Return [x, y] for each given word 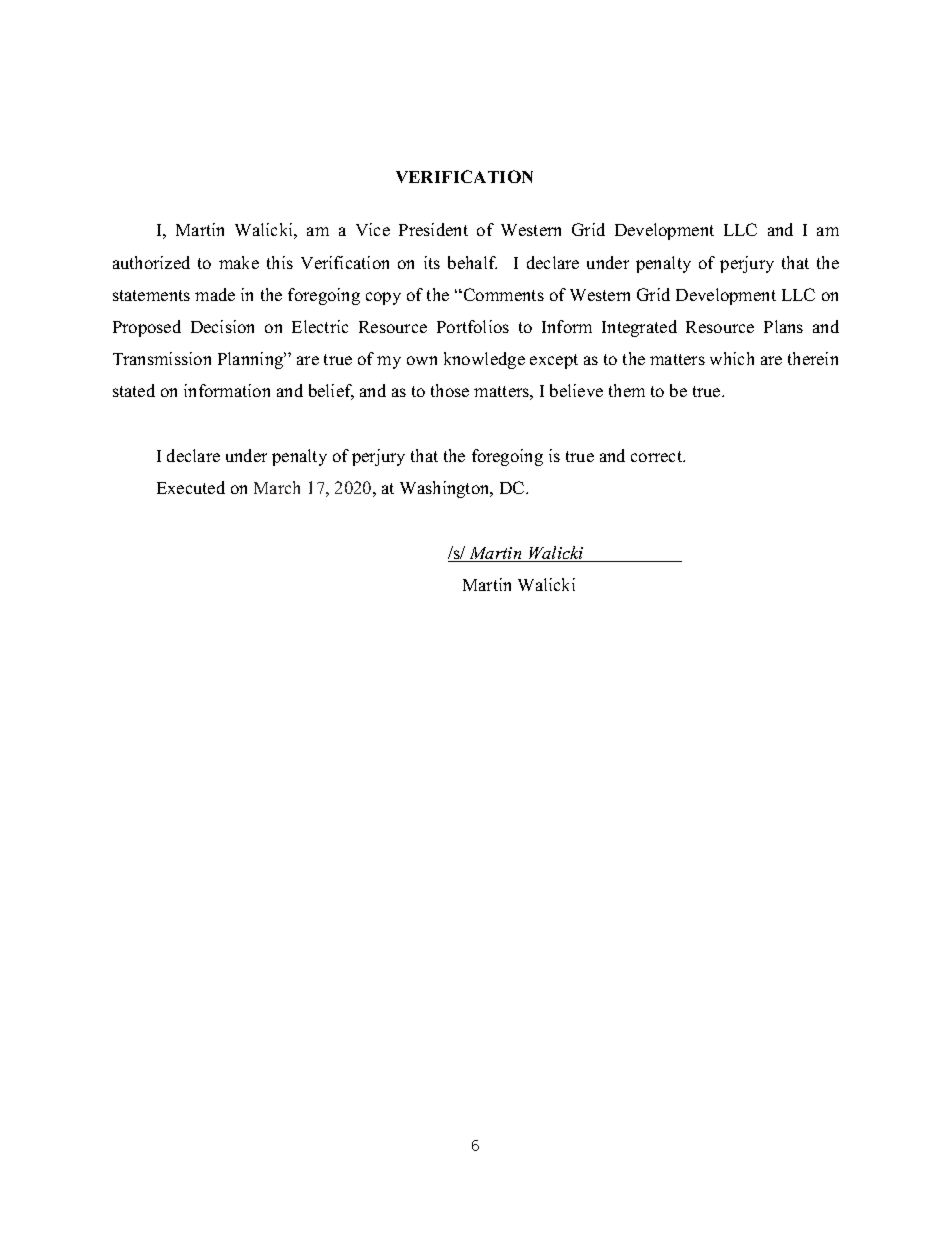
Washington [446, 489]
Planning [252, 360]
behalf [472, 262]
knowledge [484, 360]
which [732, 358]
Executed [191, 487]
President [433, 229]
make [239, 262]
